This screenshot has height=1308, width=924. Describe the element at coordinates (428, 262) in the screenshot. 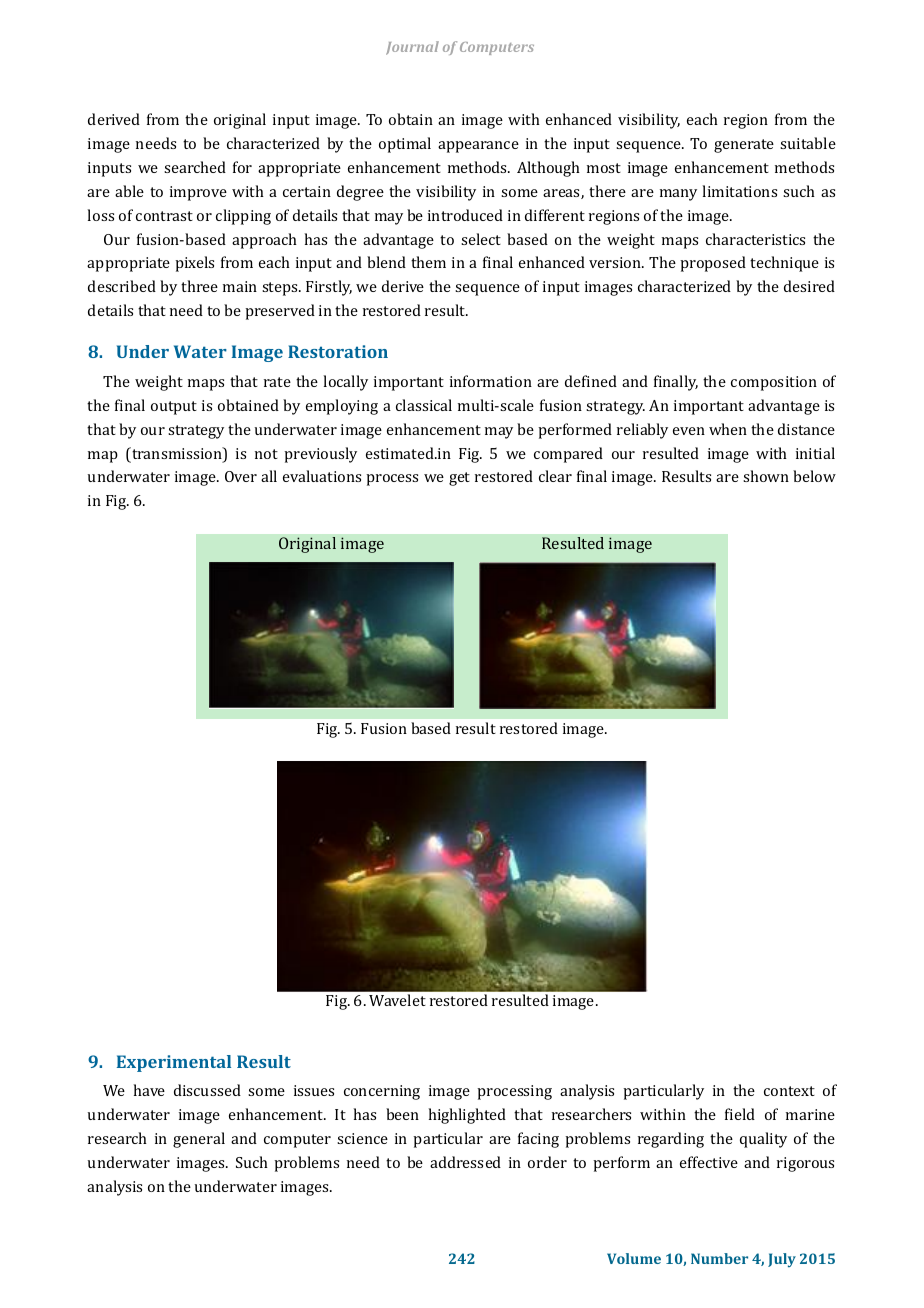

I see `them` at that location.
